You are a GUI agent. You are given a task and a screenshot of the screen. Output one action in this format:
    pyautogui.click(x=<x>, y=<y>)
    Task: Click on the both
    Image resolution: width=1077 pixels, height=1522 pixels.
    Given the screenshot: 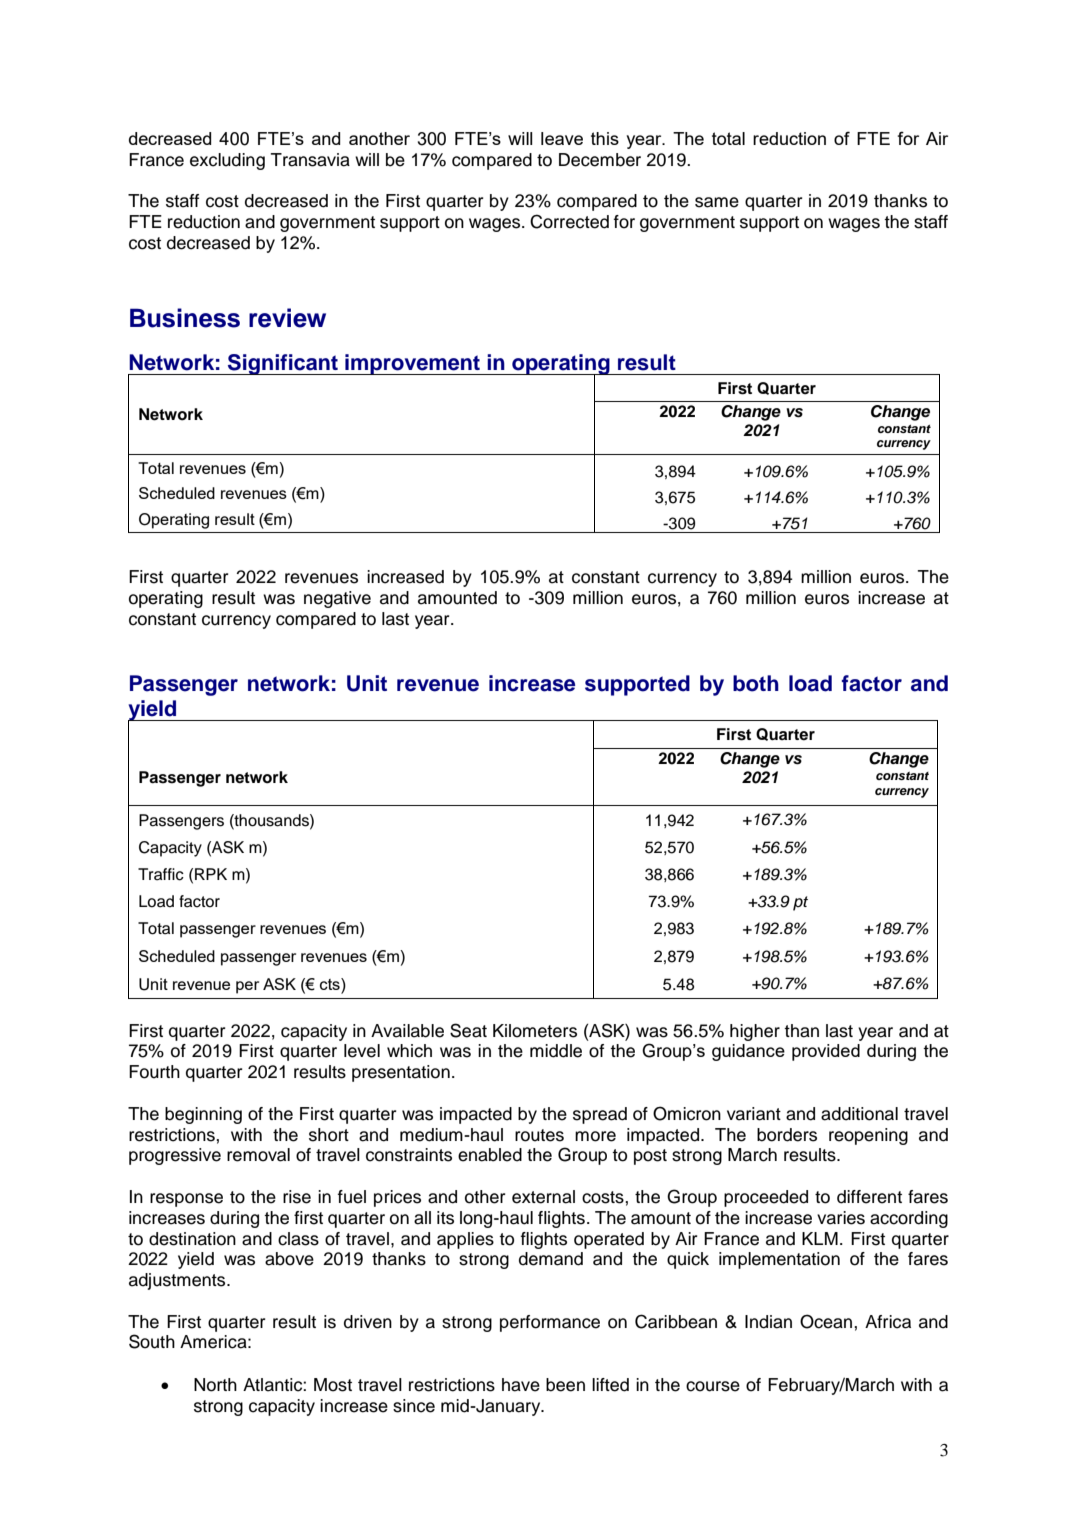 What is the action you would take?
    pyautogui.click(x=756, y=683)
